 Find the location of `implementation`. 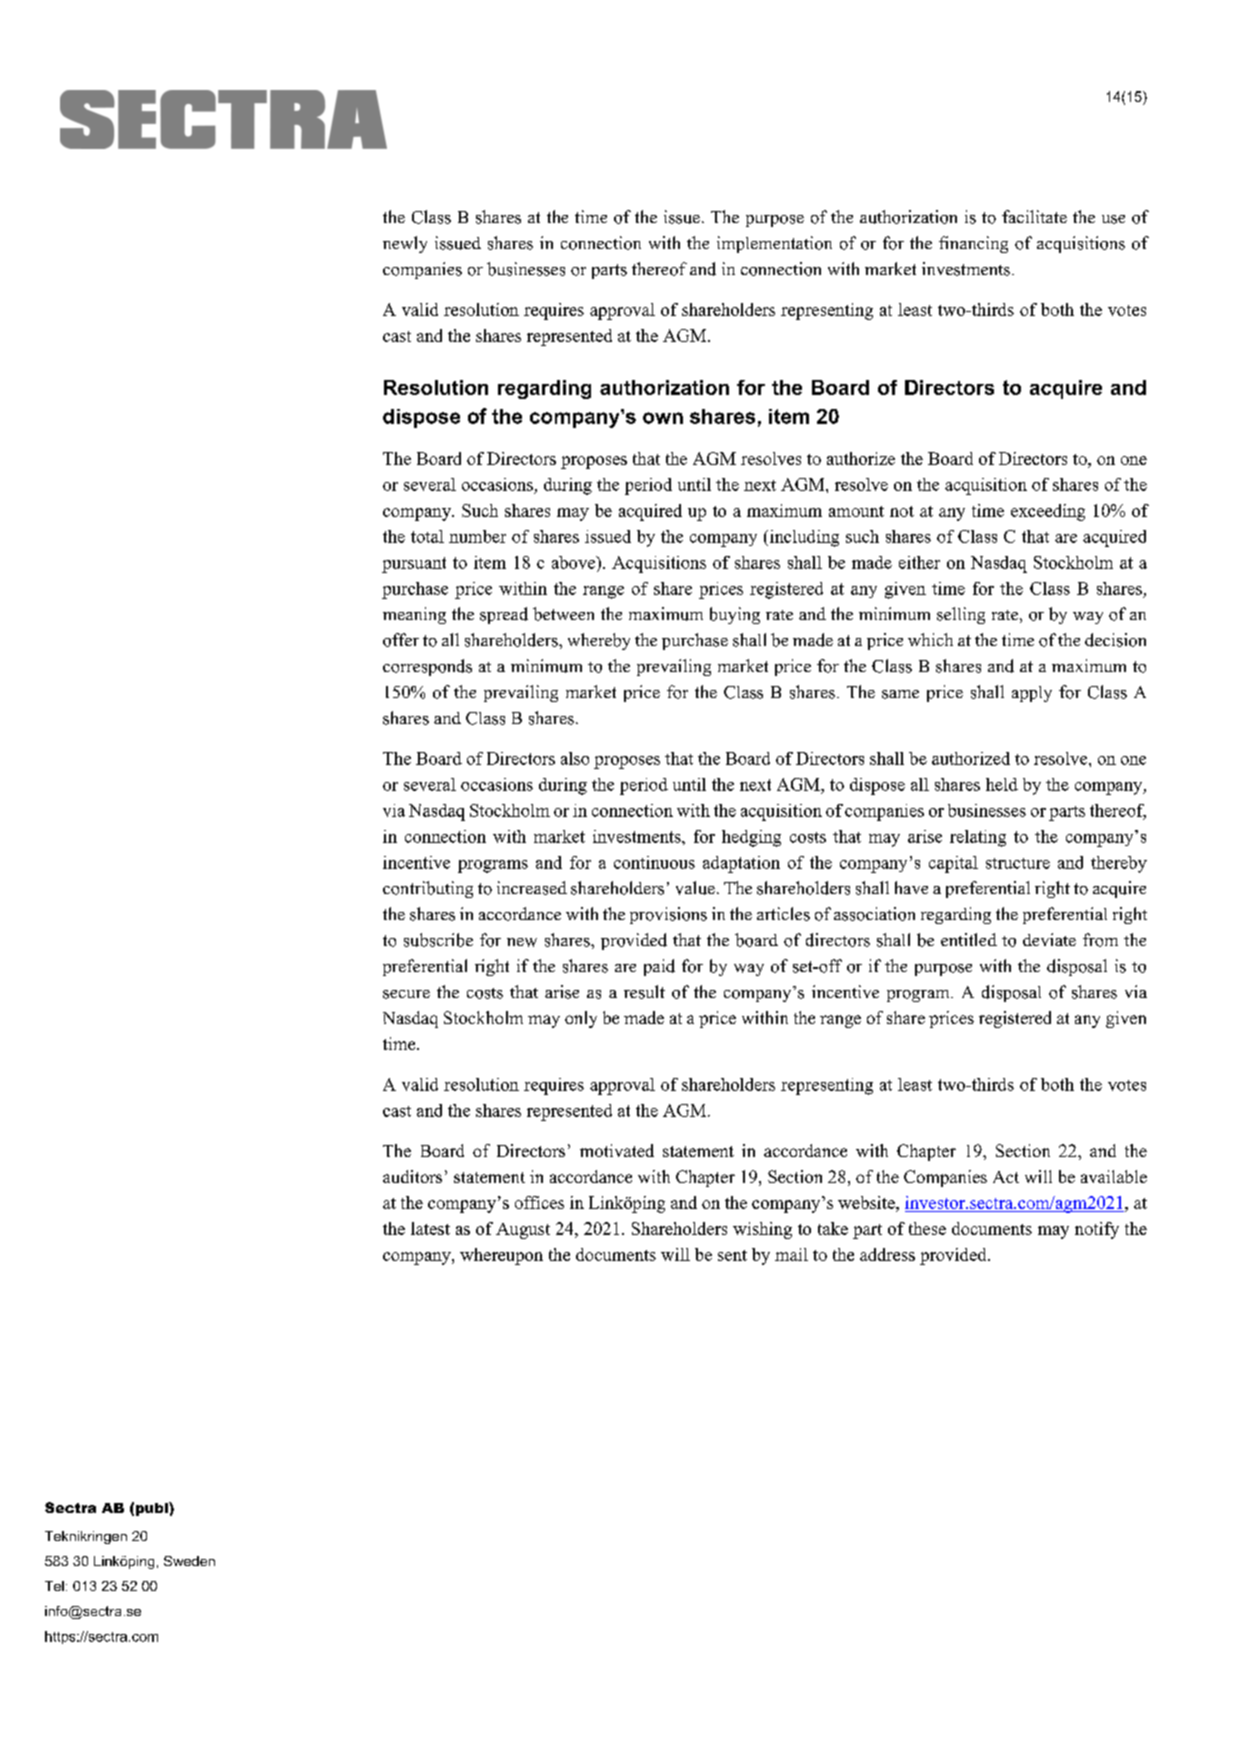

implementation is located at coordinates (774, 244).
